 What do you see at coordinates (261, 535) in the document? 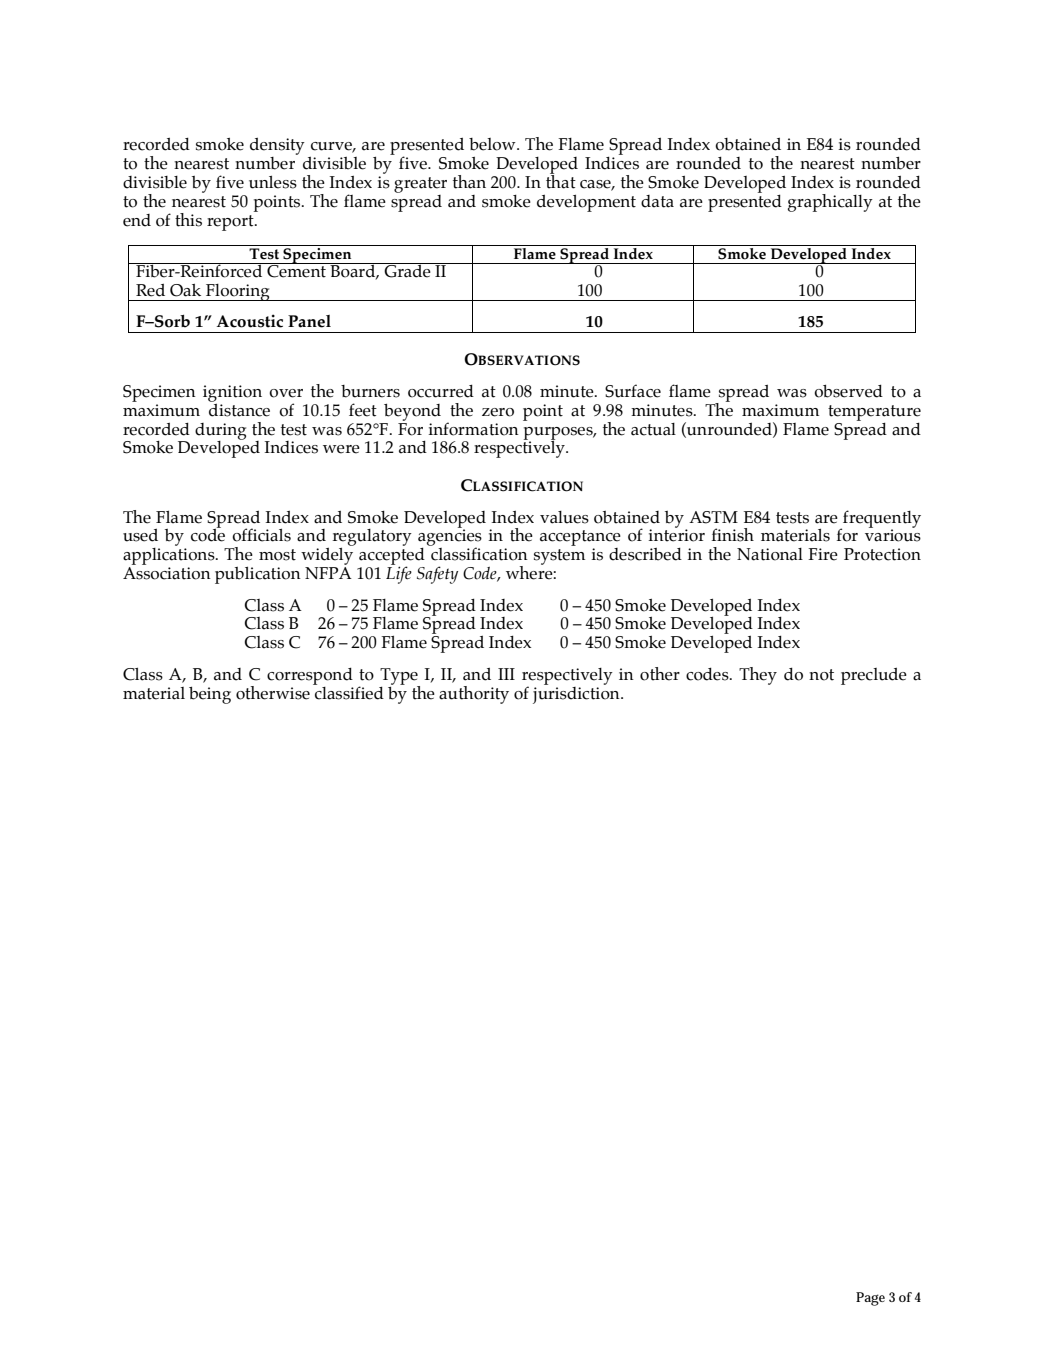
I see `officials` at bounding box center [261, 535].
